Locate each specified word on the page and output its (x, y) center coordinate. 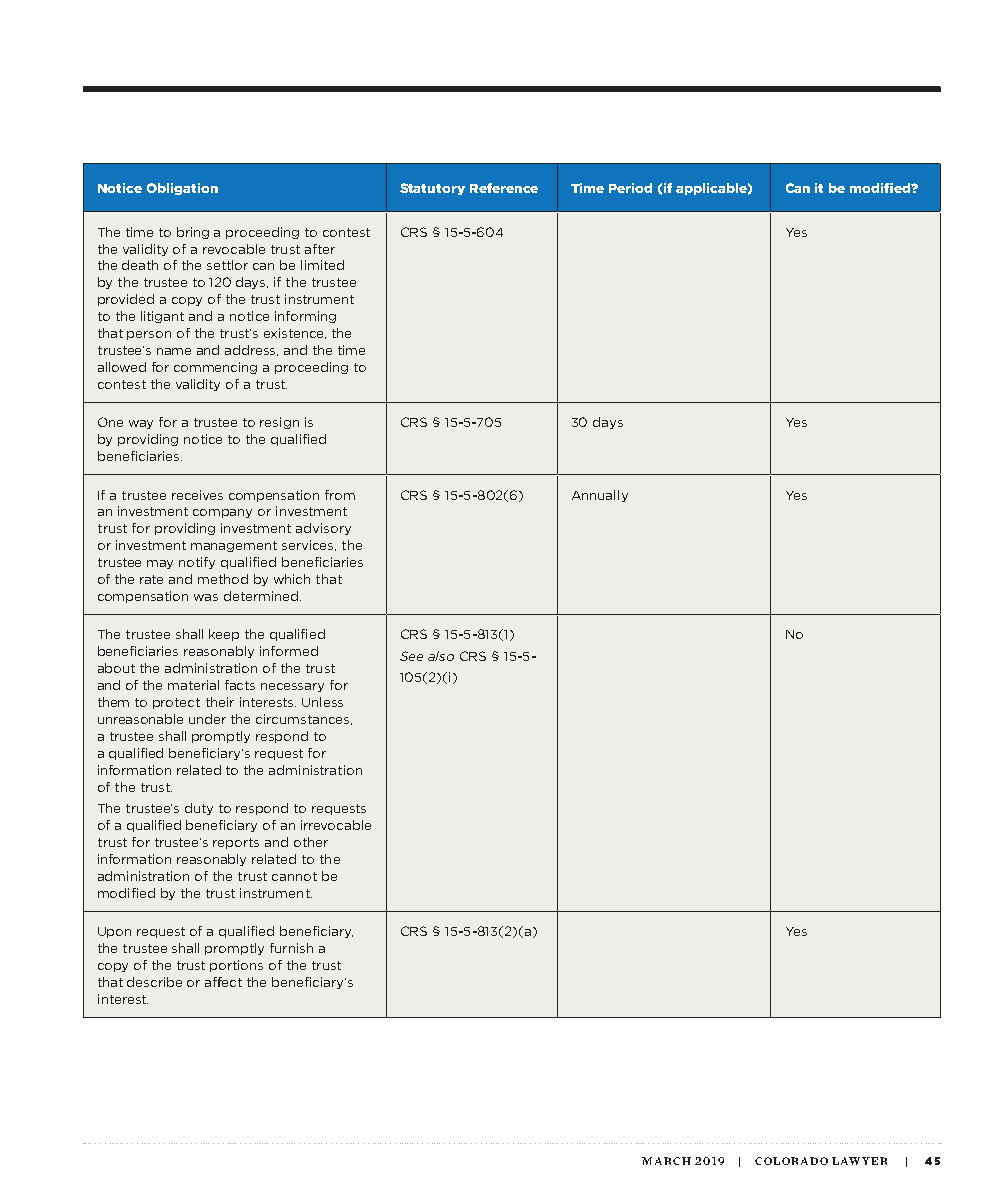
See (411, 656)
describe (154, 982)
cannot (294, 876)
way (141, 424)
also (441, 656)
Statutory (432, 189)
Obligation (182, 189)
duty (199, 809)
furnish (291, 948)
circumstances (304, 719)
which (292, 579)
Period (630, 188)
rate (151, 579)
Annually (600, 496)
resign (279, 423)
